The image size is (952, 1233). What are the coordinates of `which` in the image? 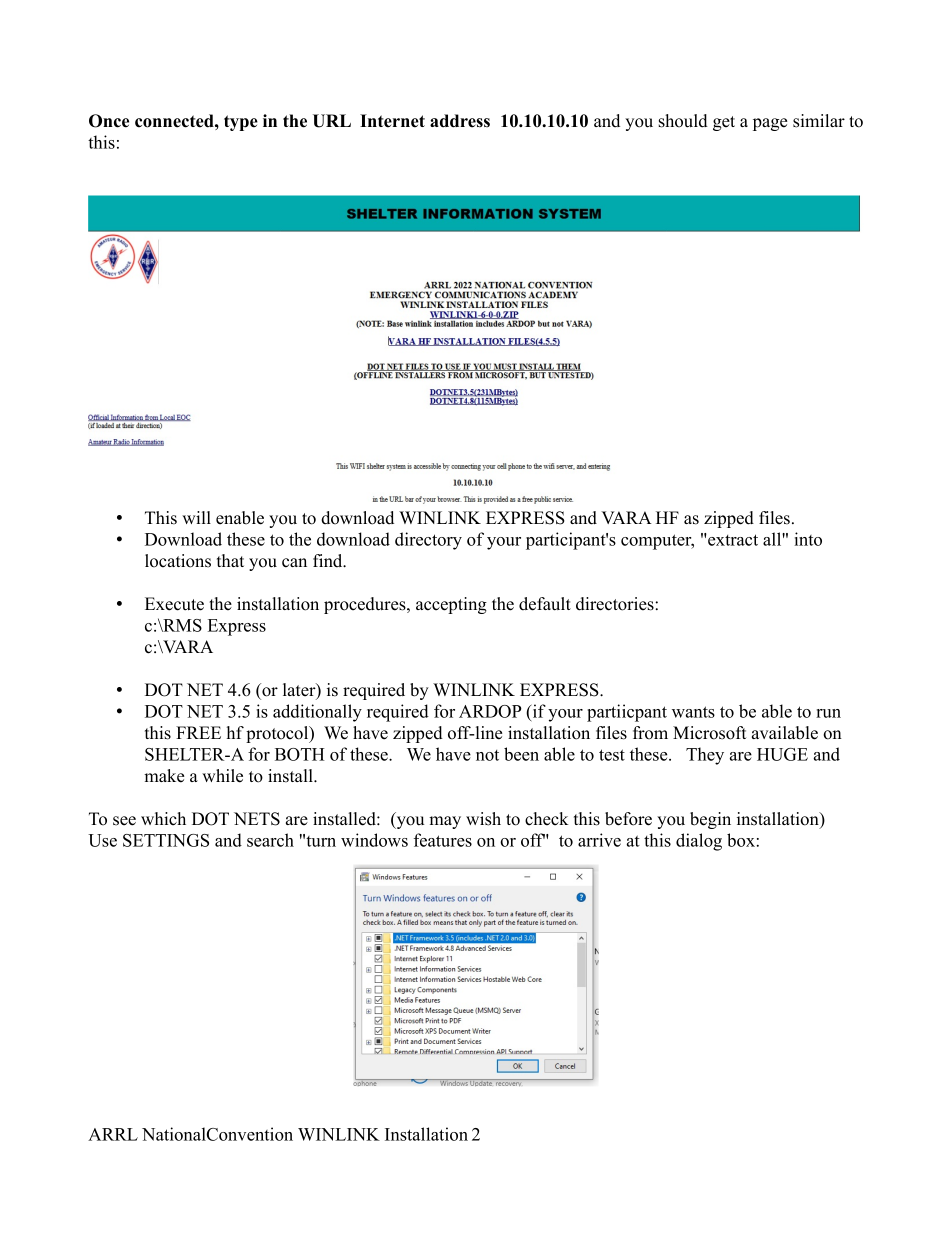 It's located at (163, 819).
